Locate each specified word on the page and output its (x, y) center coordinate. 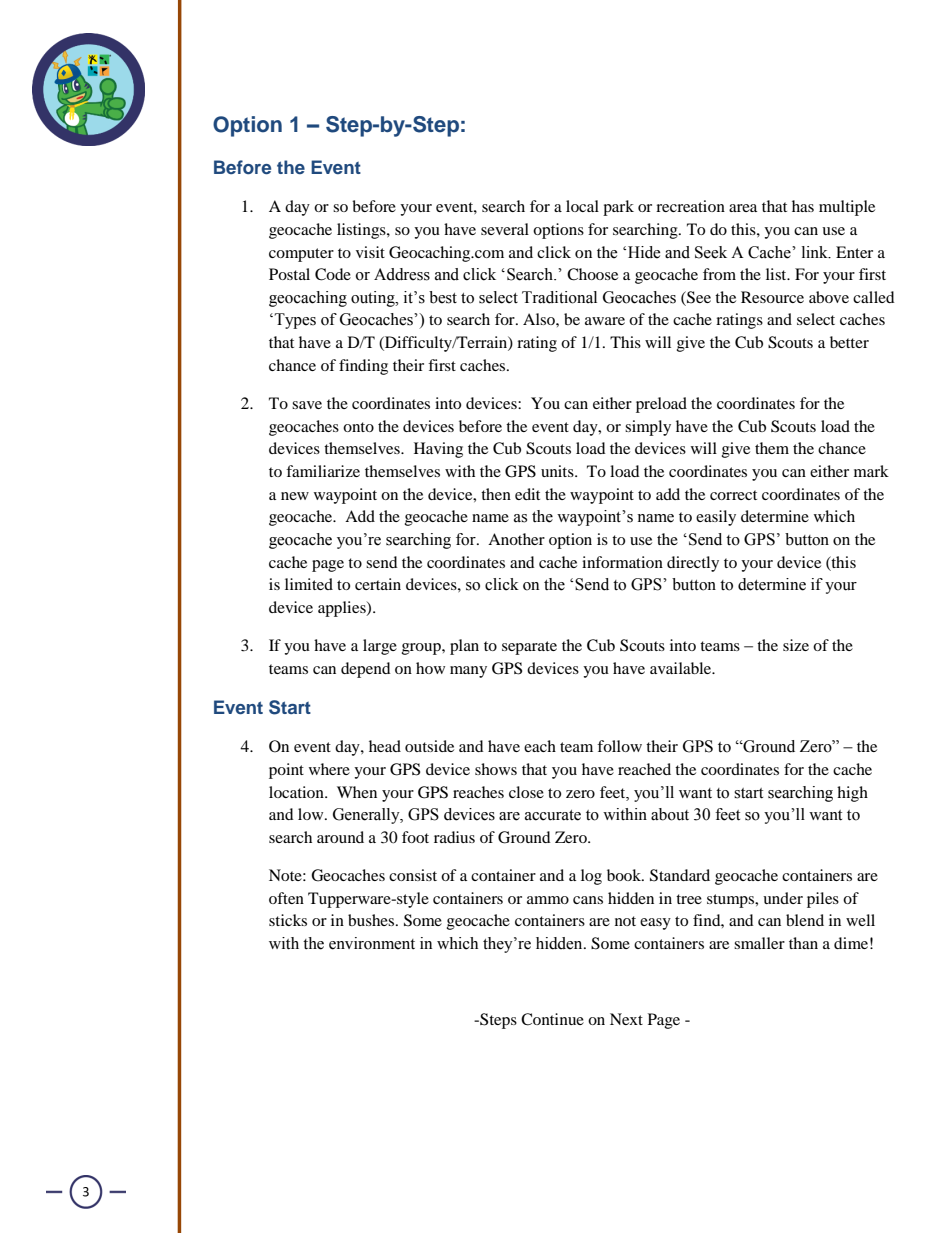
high (852, 794)
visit (370, 252)
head (385, 746)
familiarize (323, 471)
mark (871, 471)
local (582, 206)
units (558, 471)
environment (372, 943)
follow (619, 746)
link (816, 252)
